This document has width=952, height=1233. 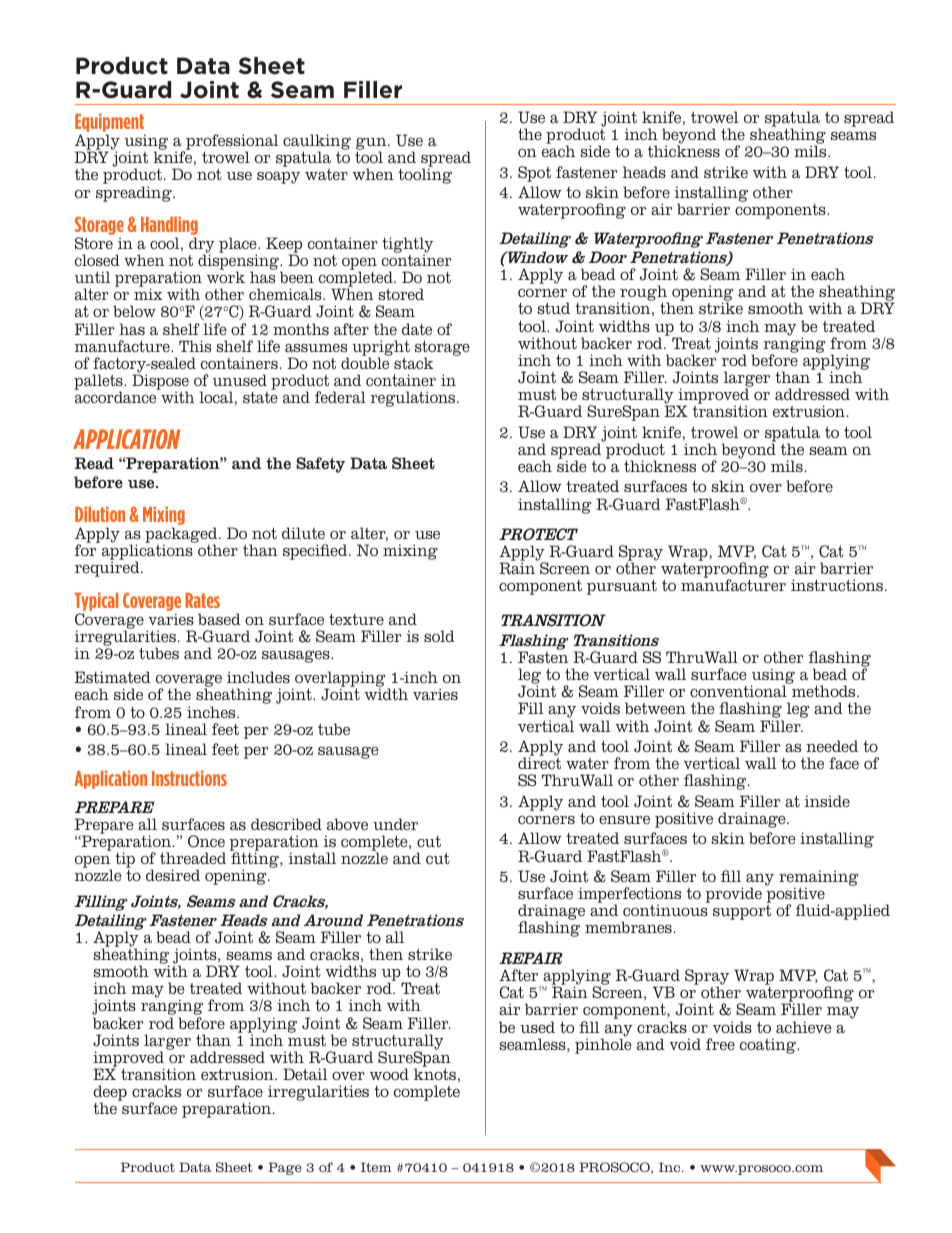 I want to click on rough, so click(x=643, y=294).
